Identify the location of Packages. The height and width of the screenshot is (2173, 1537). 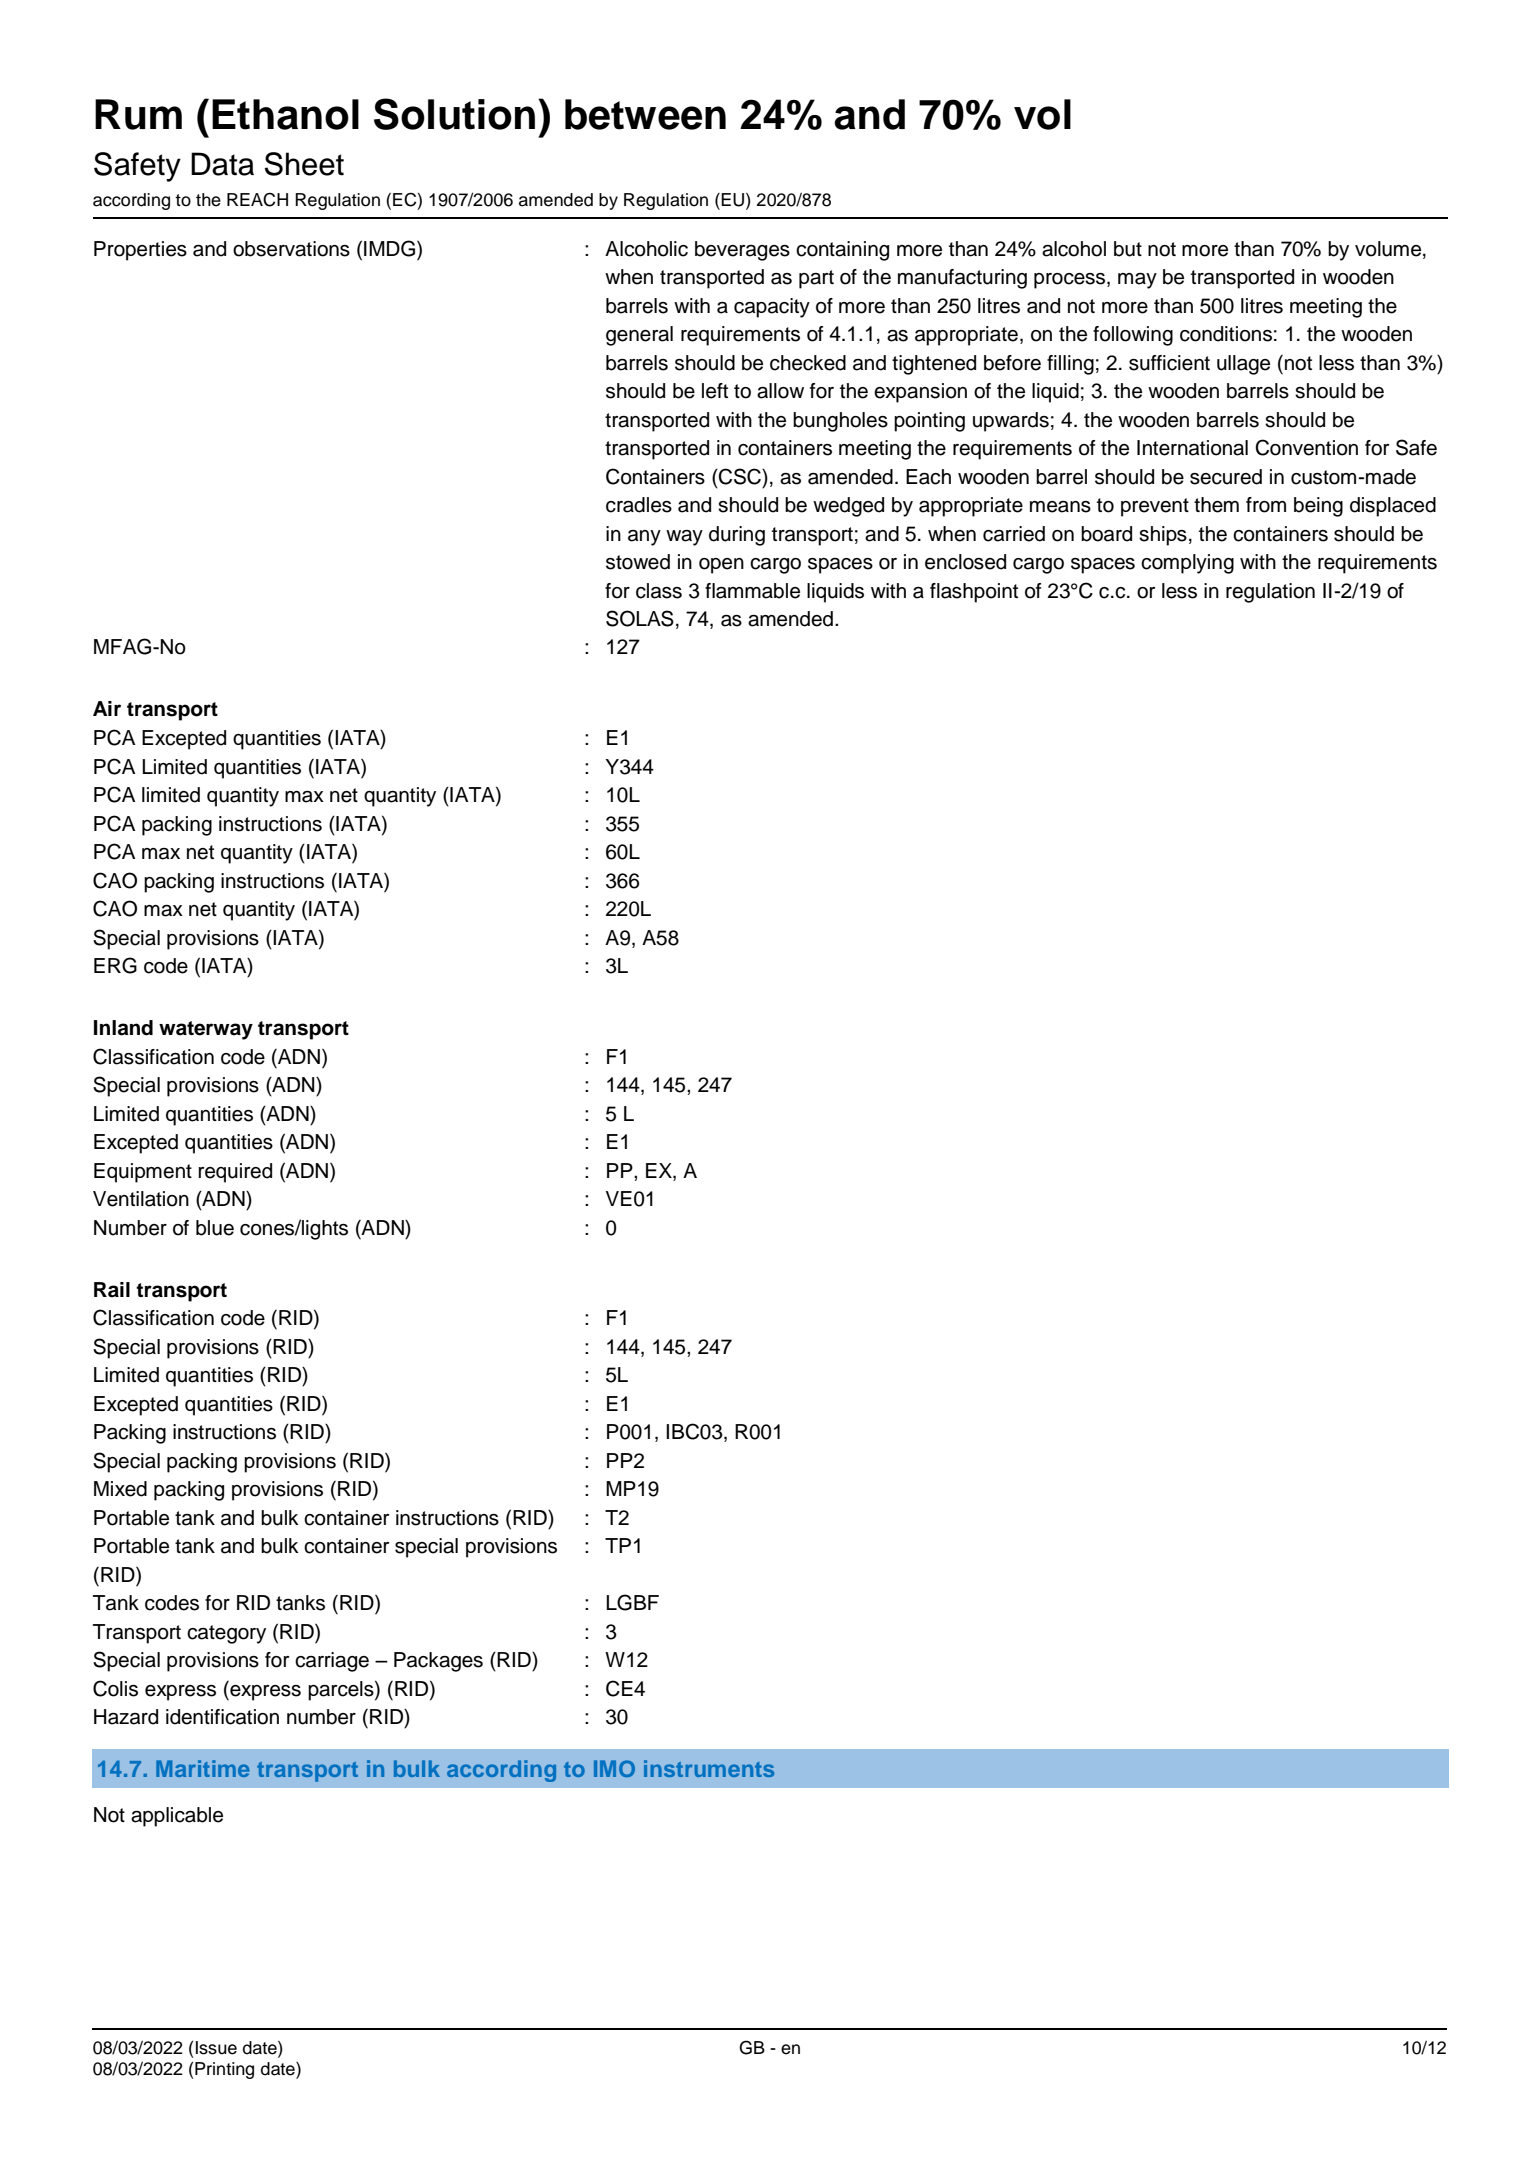
(438, 1662).
